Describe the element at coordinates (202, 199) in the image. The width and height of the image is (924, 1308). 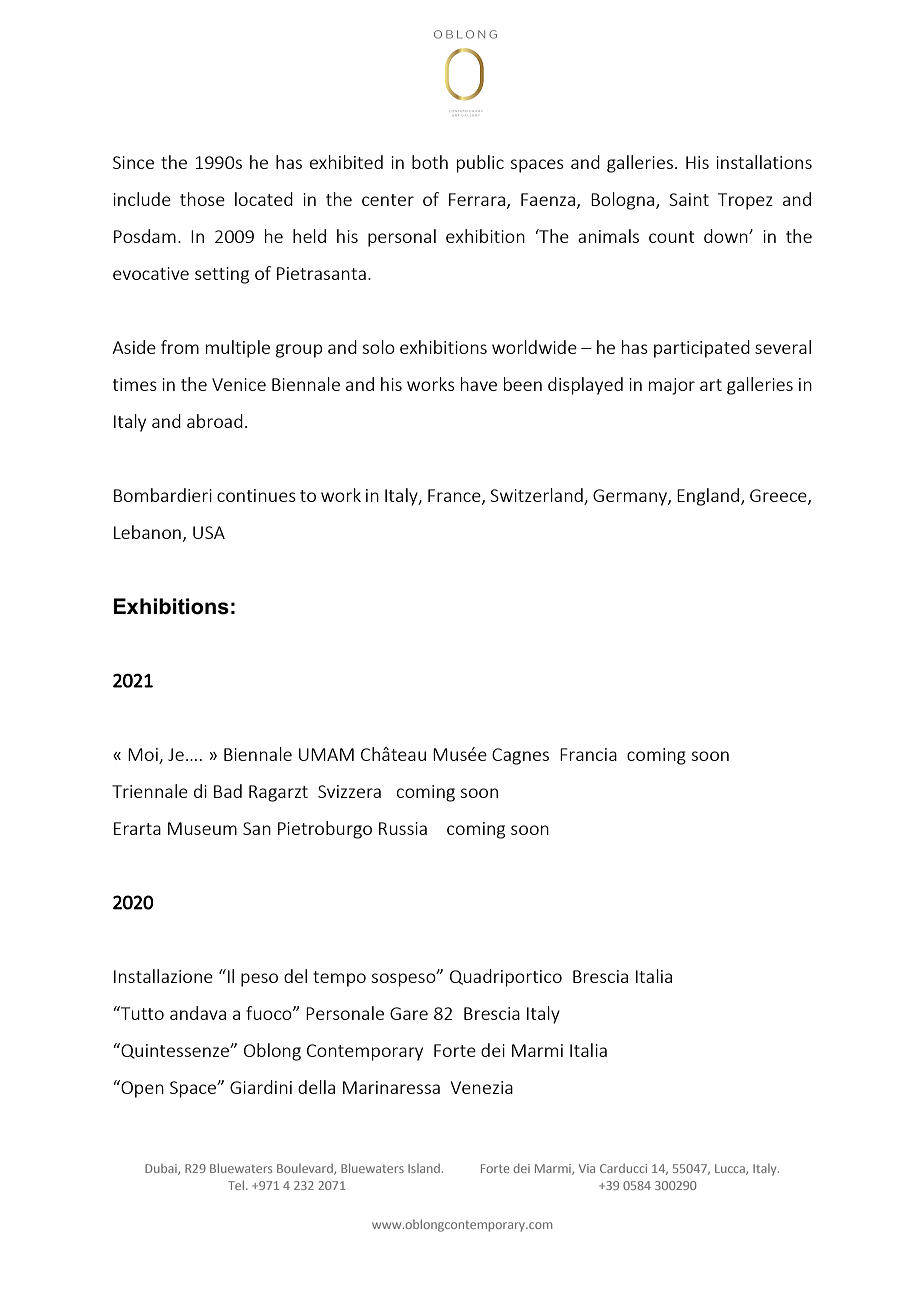
I see `those` at that location.
